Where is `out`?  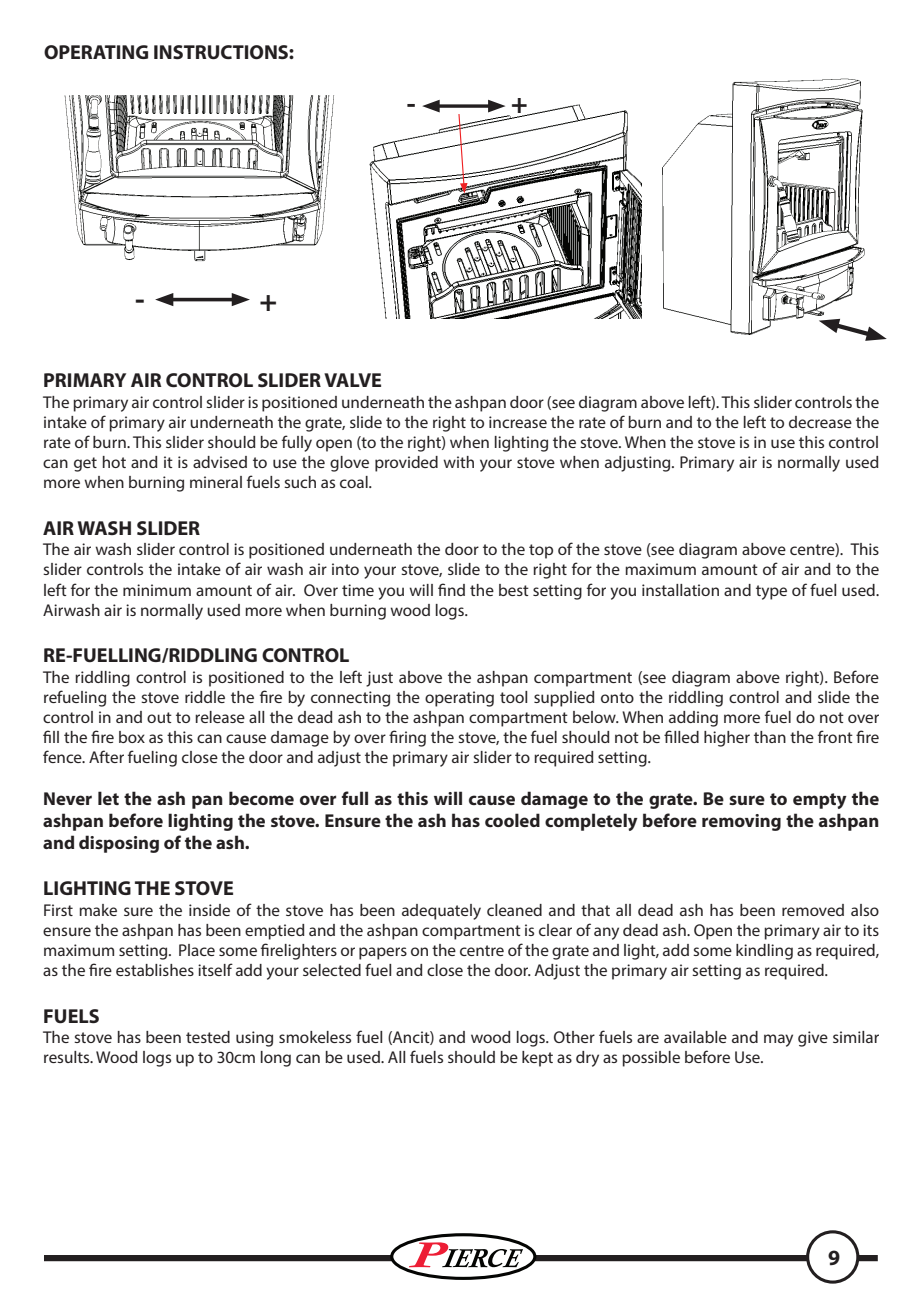 out is located at coordinates (159, 717).
